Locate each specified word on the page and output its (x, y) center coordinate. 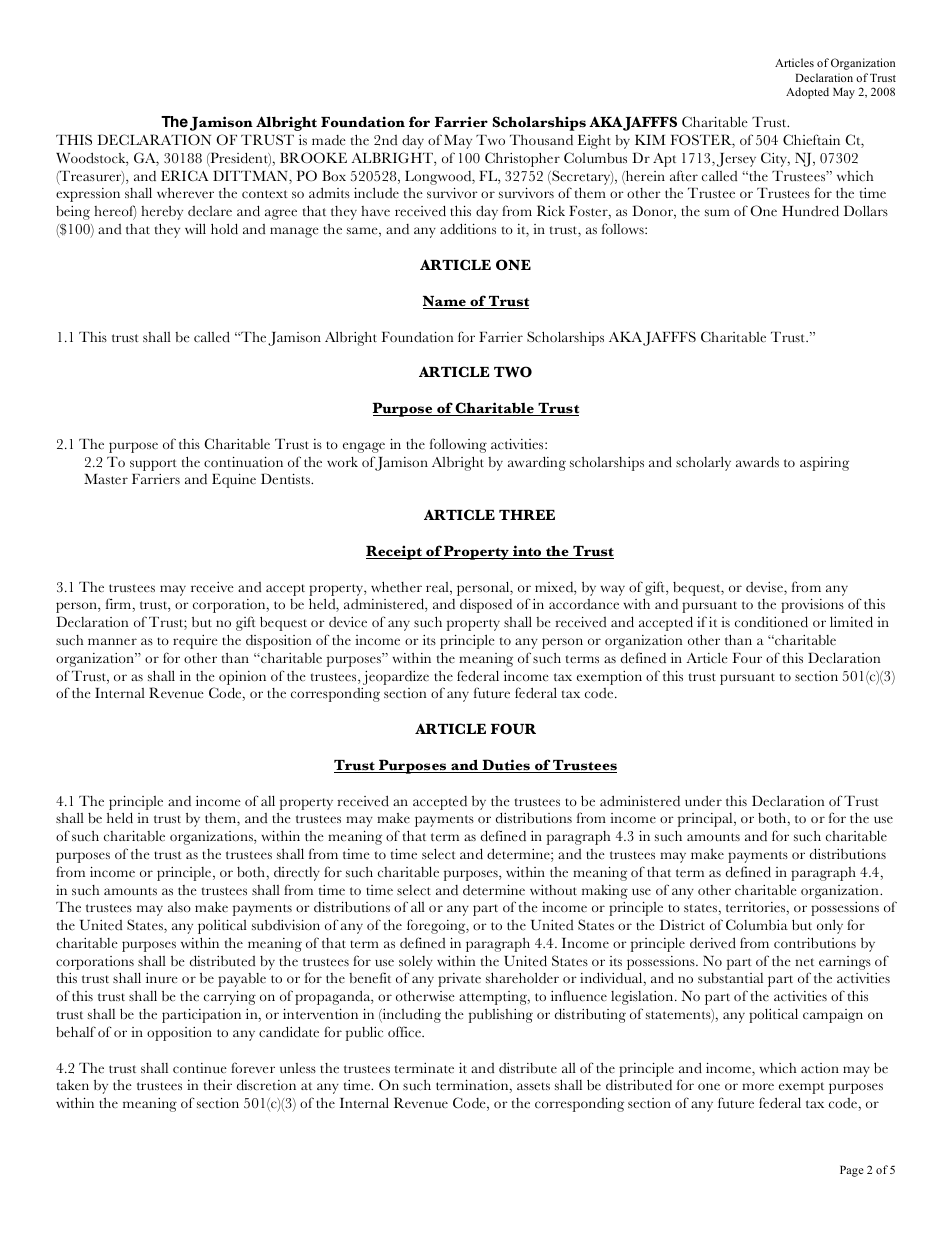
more (758, 1087)
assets (533, 1086)
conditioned (771, 622)
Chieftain (811, 140)
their (218, 1085)
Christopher (522, 159)
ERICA (184, 175)
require (195, 642)
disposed (486, 606)
